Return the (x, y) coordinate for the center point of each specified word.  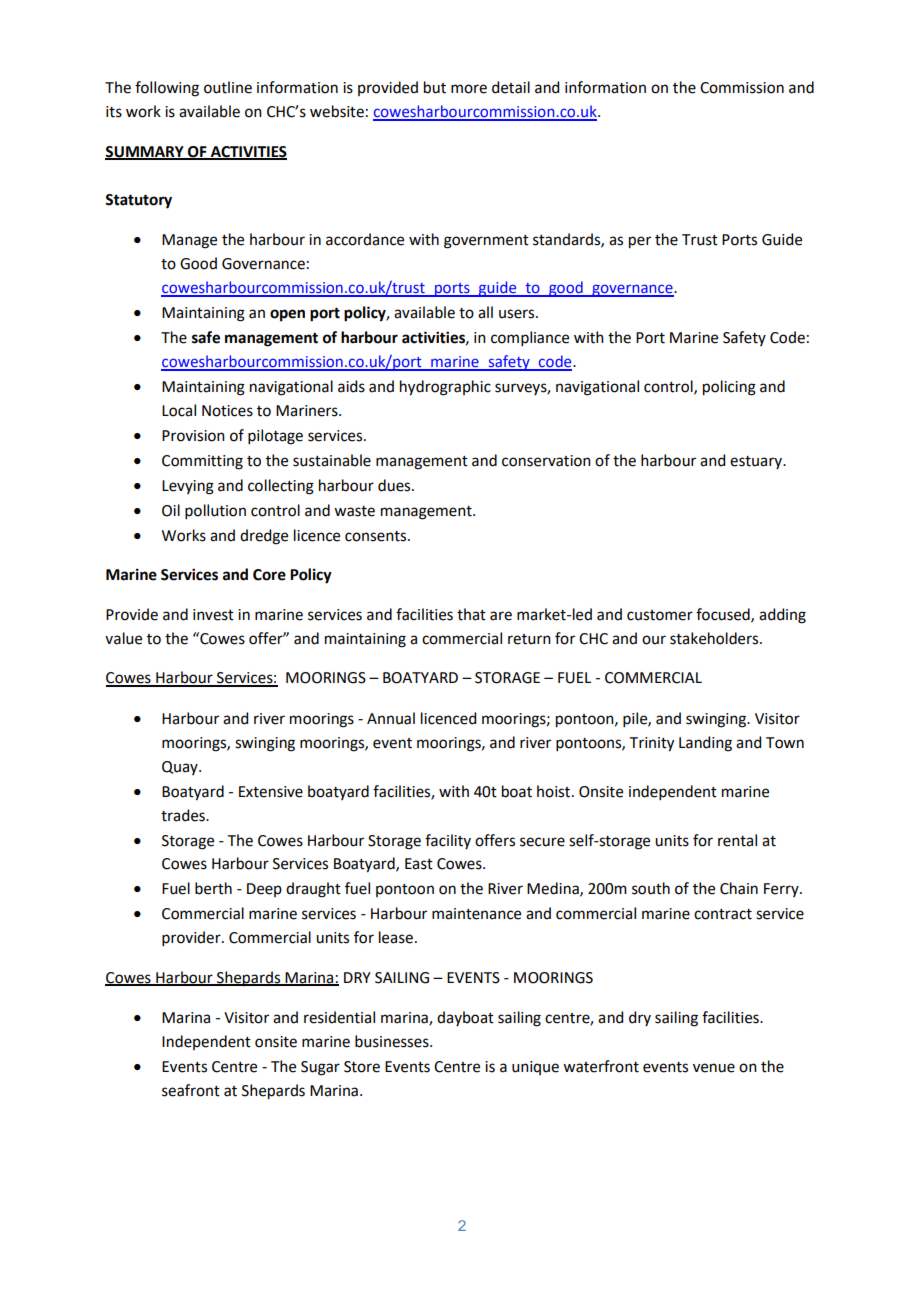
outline (228, 87)
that (471, 614)
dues (395, 485)
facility (448, 841)
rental (737, 840)
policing (729, 388)
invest (213, 615)
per (640, 242)
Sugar (320, 1068)
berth (213, 888)
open (287, 315)
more (469, 89)
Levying (188, 487)
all (485, 312)
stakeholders (715, 638)
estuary (757, 462)
